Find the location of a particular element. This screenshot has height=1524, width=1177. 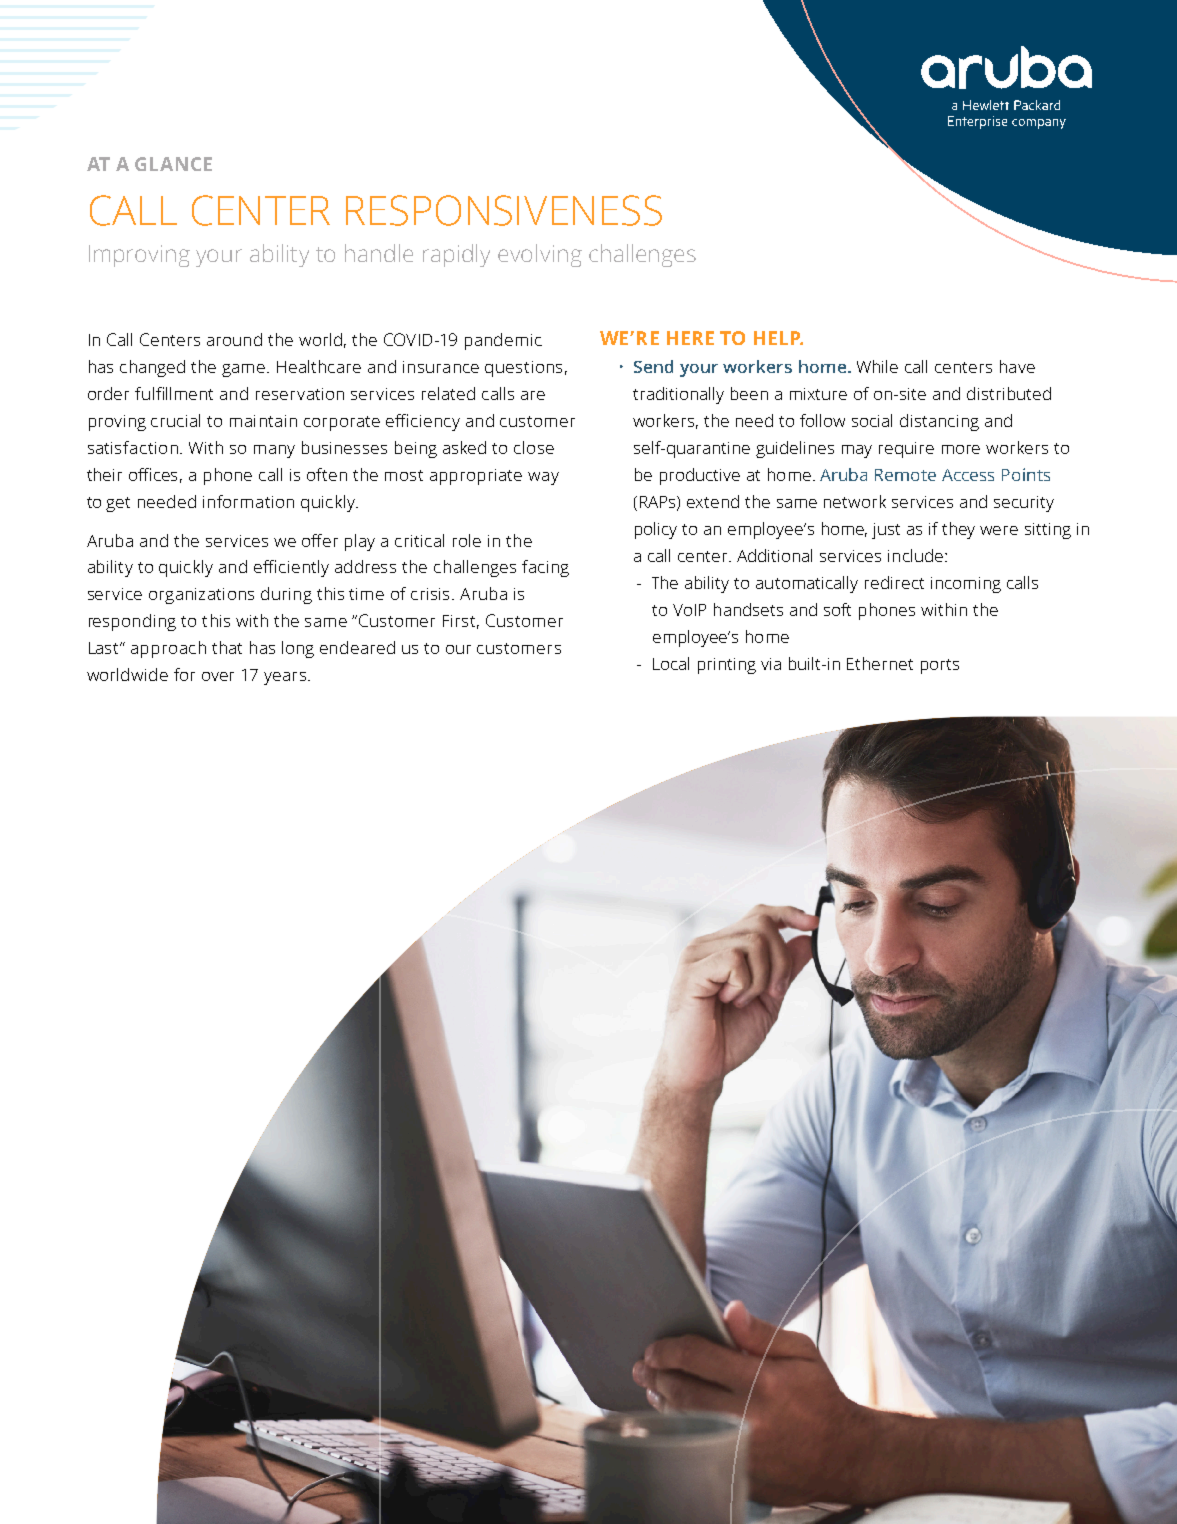

Local is located at coordinates (671, 663).
